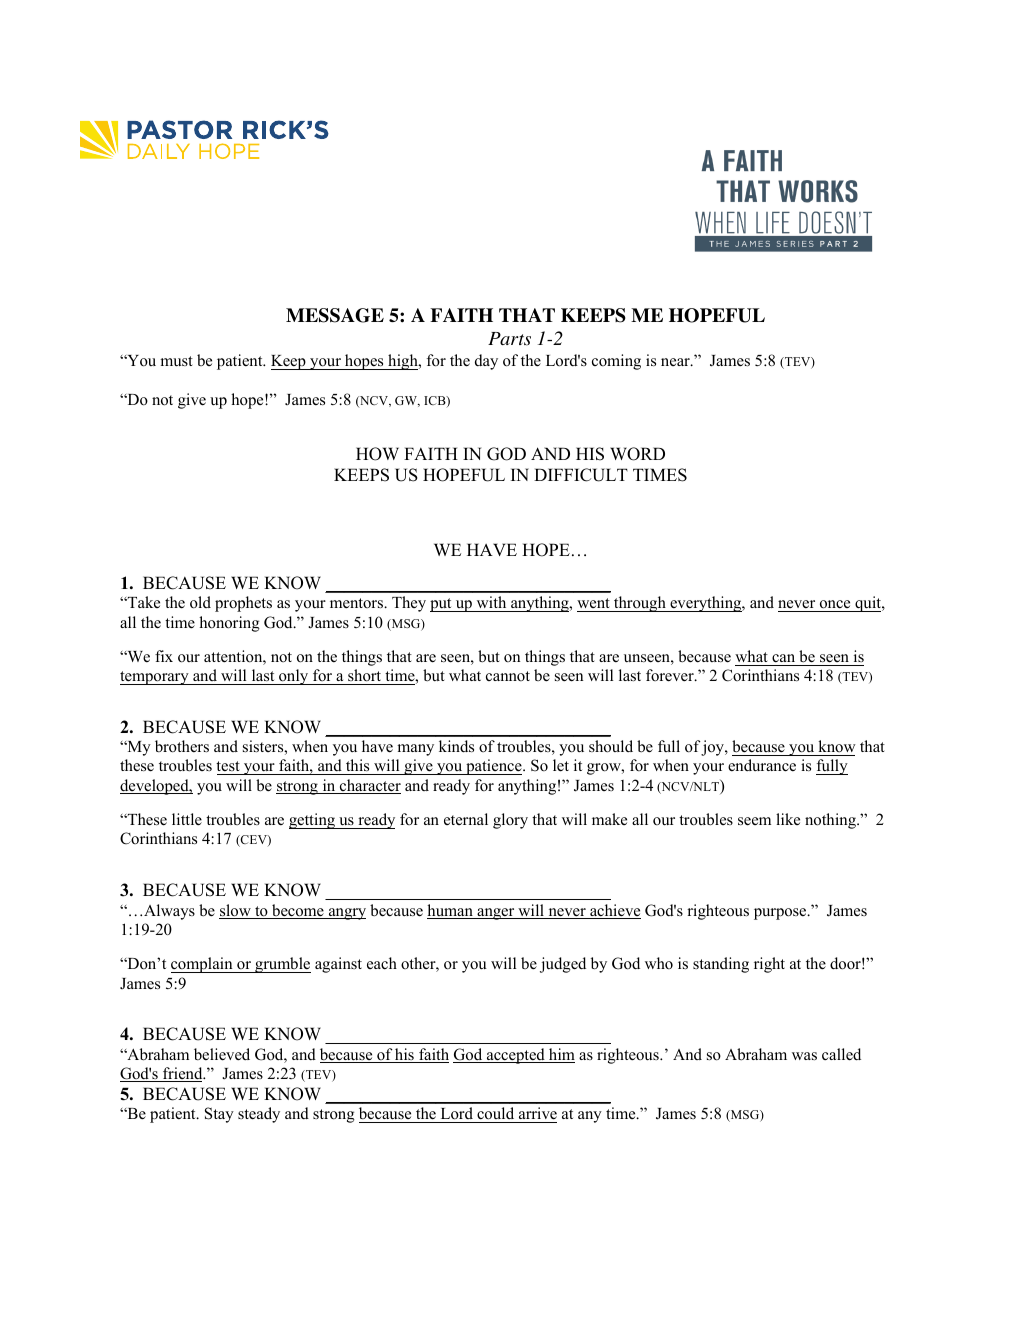 Image resolution: width=1022 pixels, height=1323 pixels. Describe the element at coordinates (219, 1115) in the screenshot. I see `Stay` at that location.
